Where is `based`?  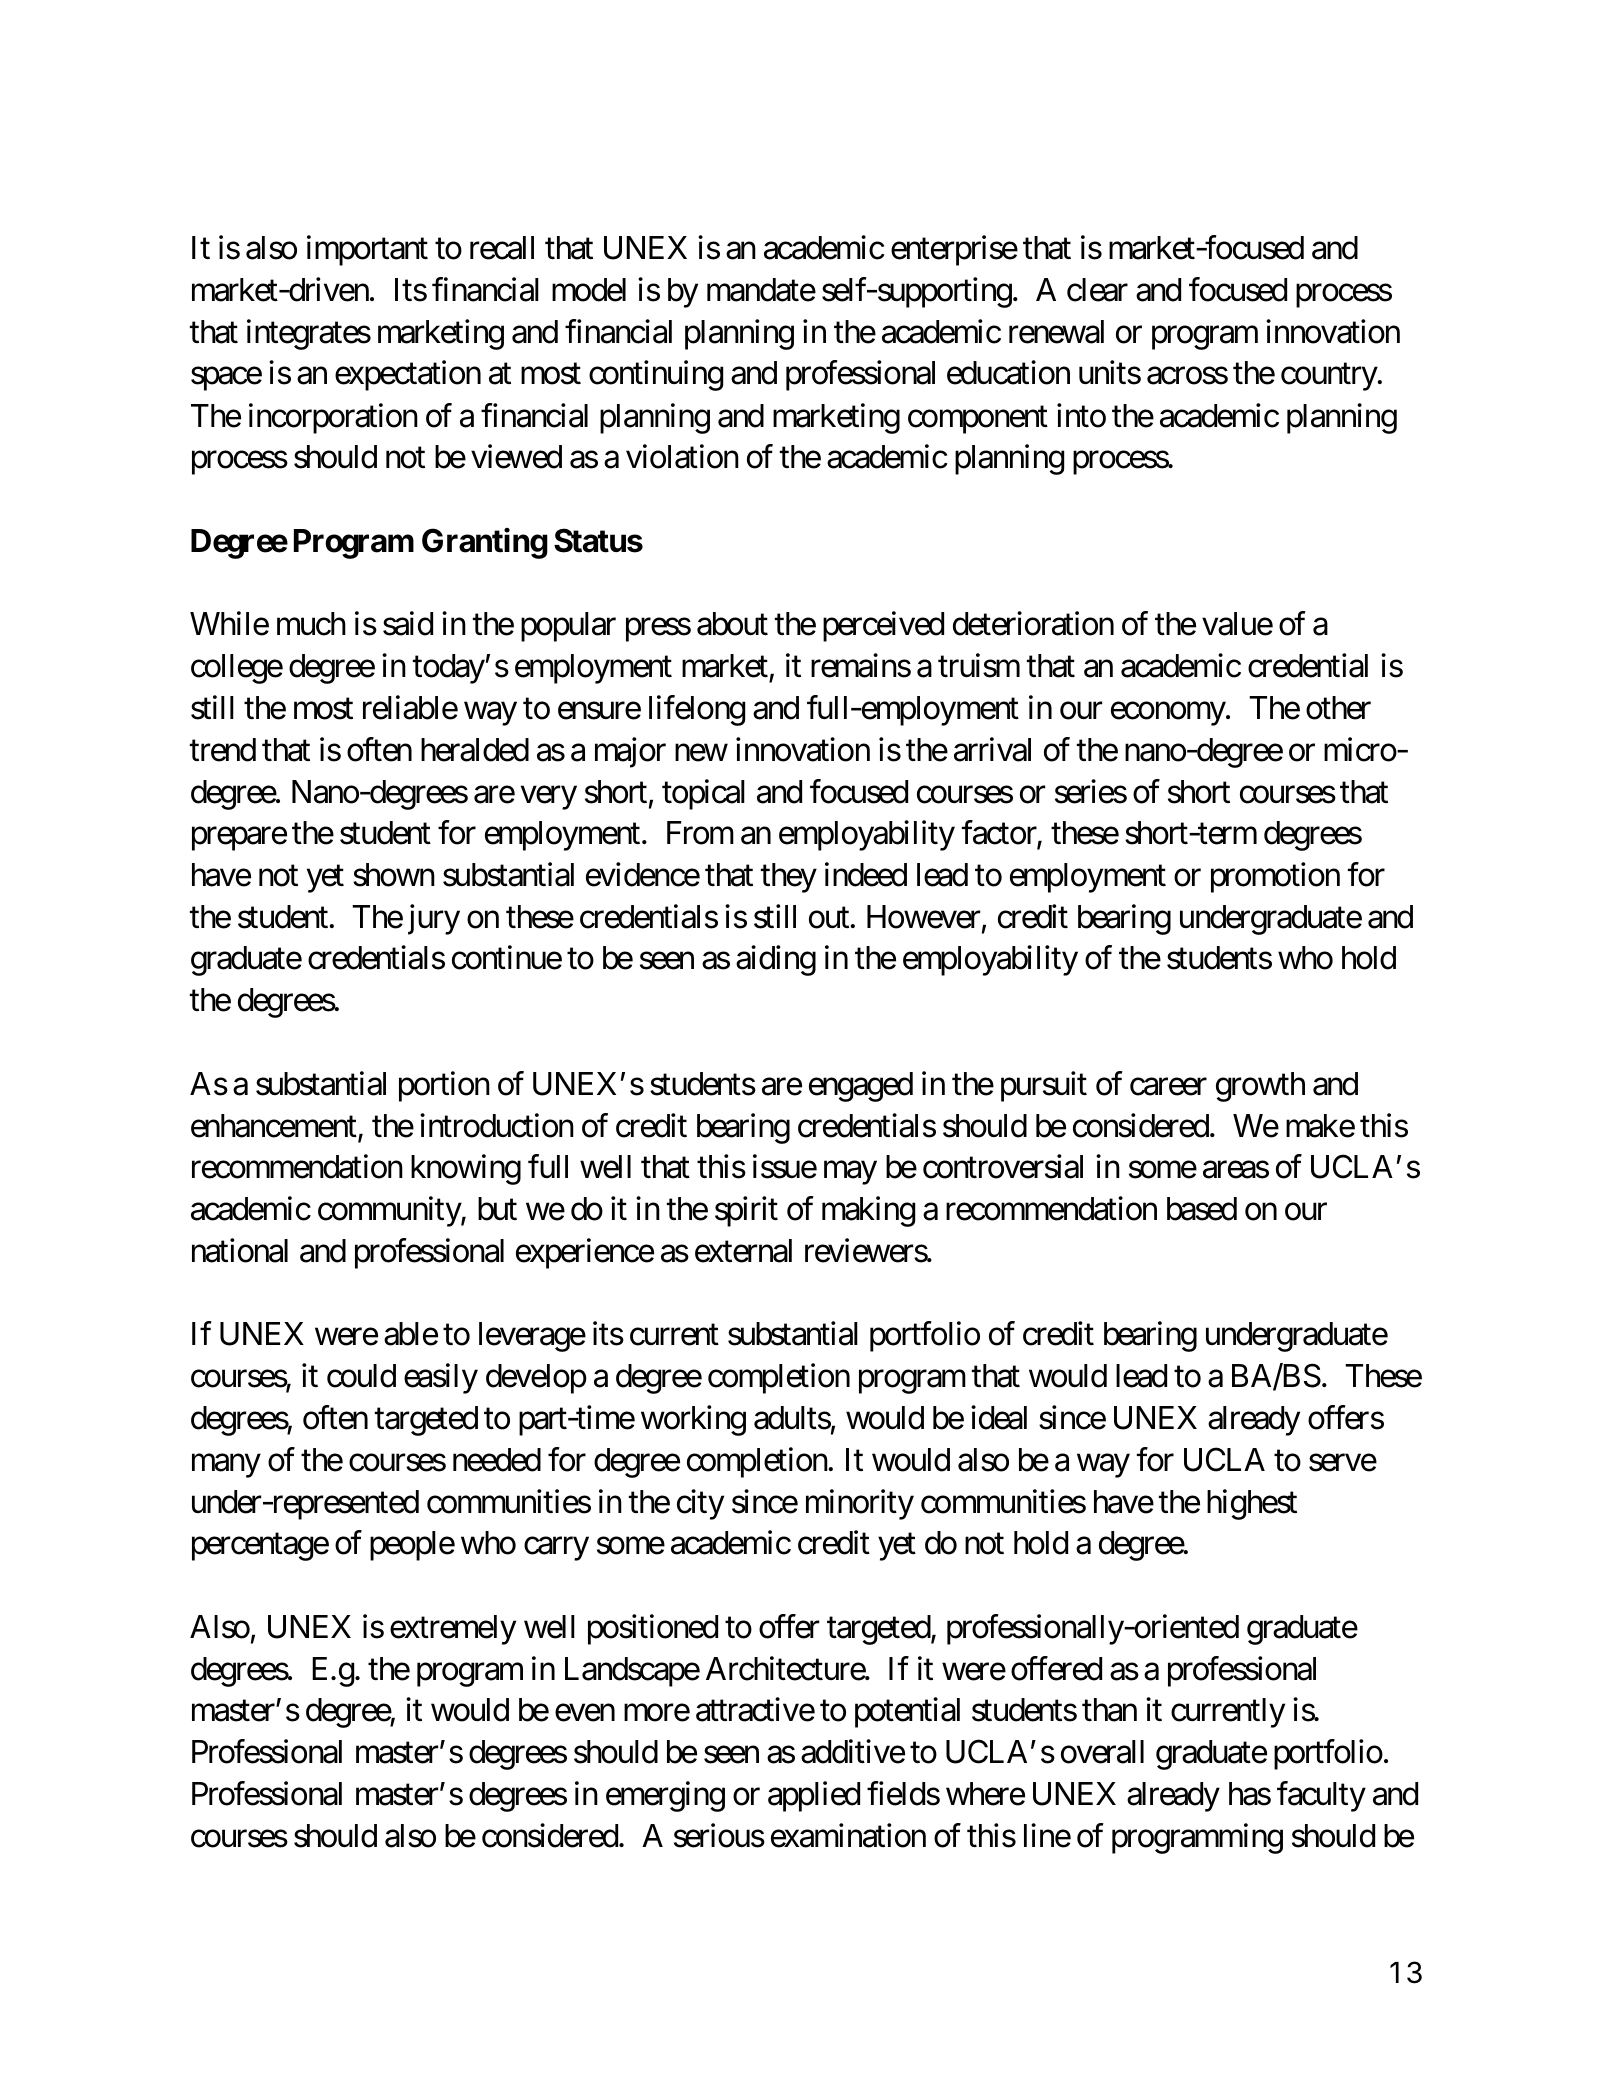
based is located at coordinates (1202, 1209).
